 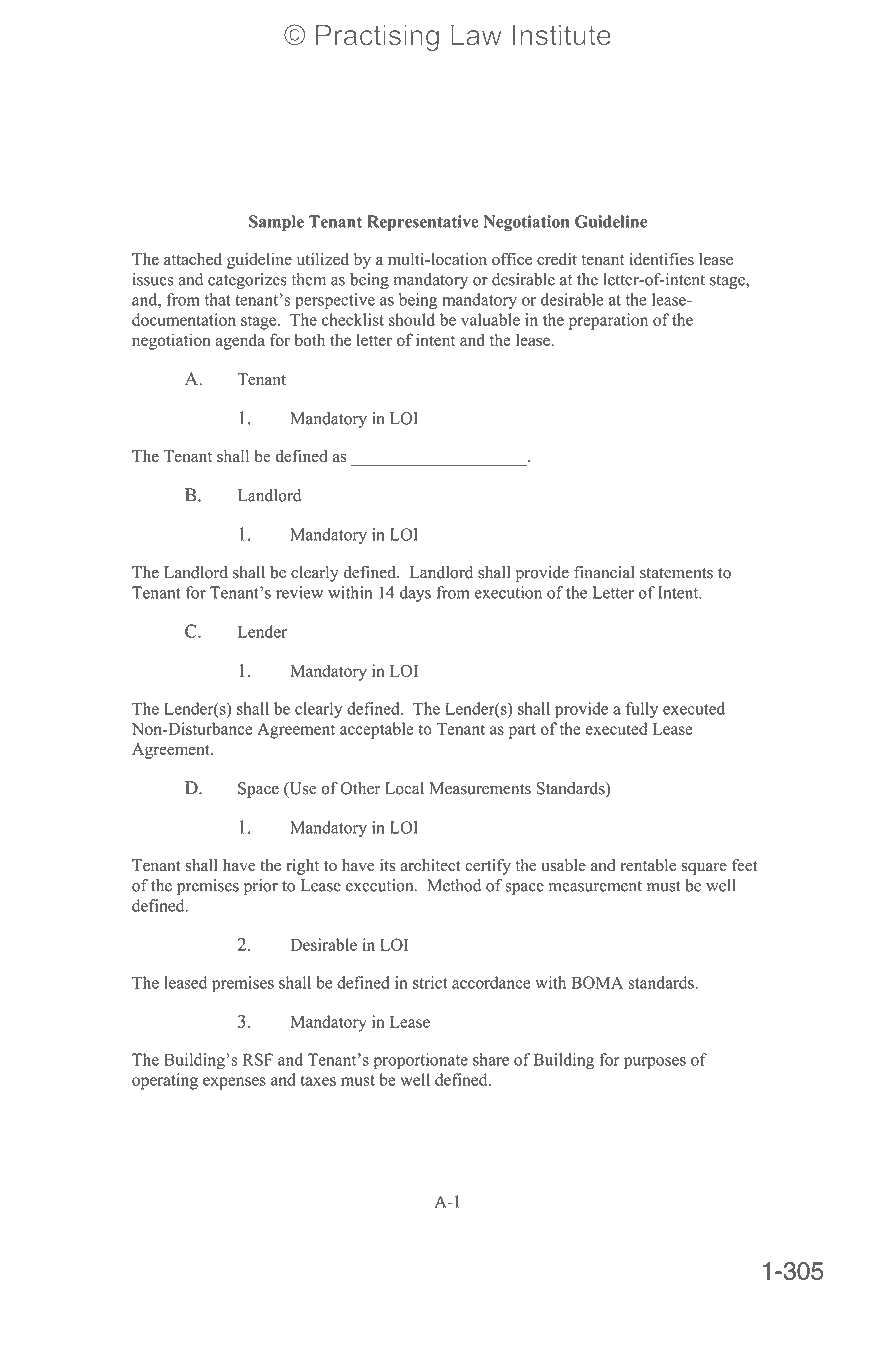 I want to click on agenda, so click(x=240, y=341).
